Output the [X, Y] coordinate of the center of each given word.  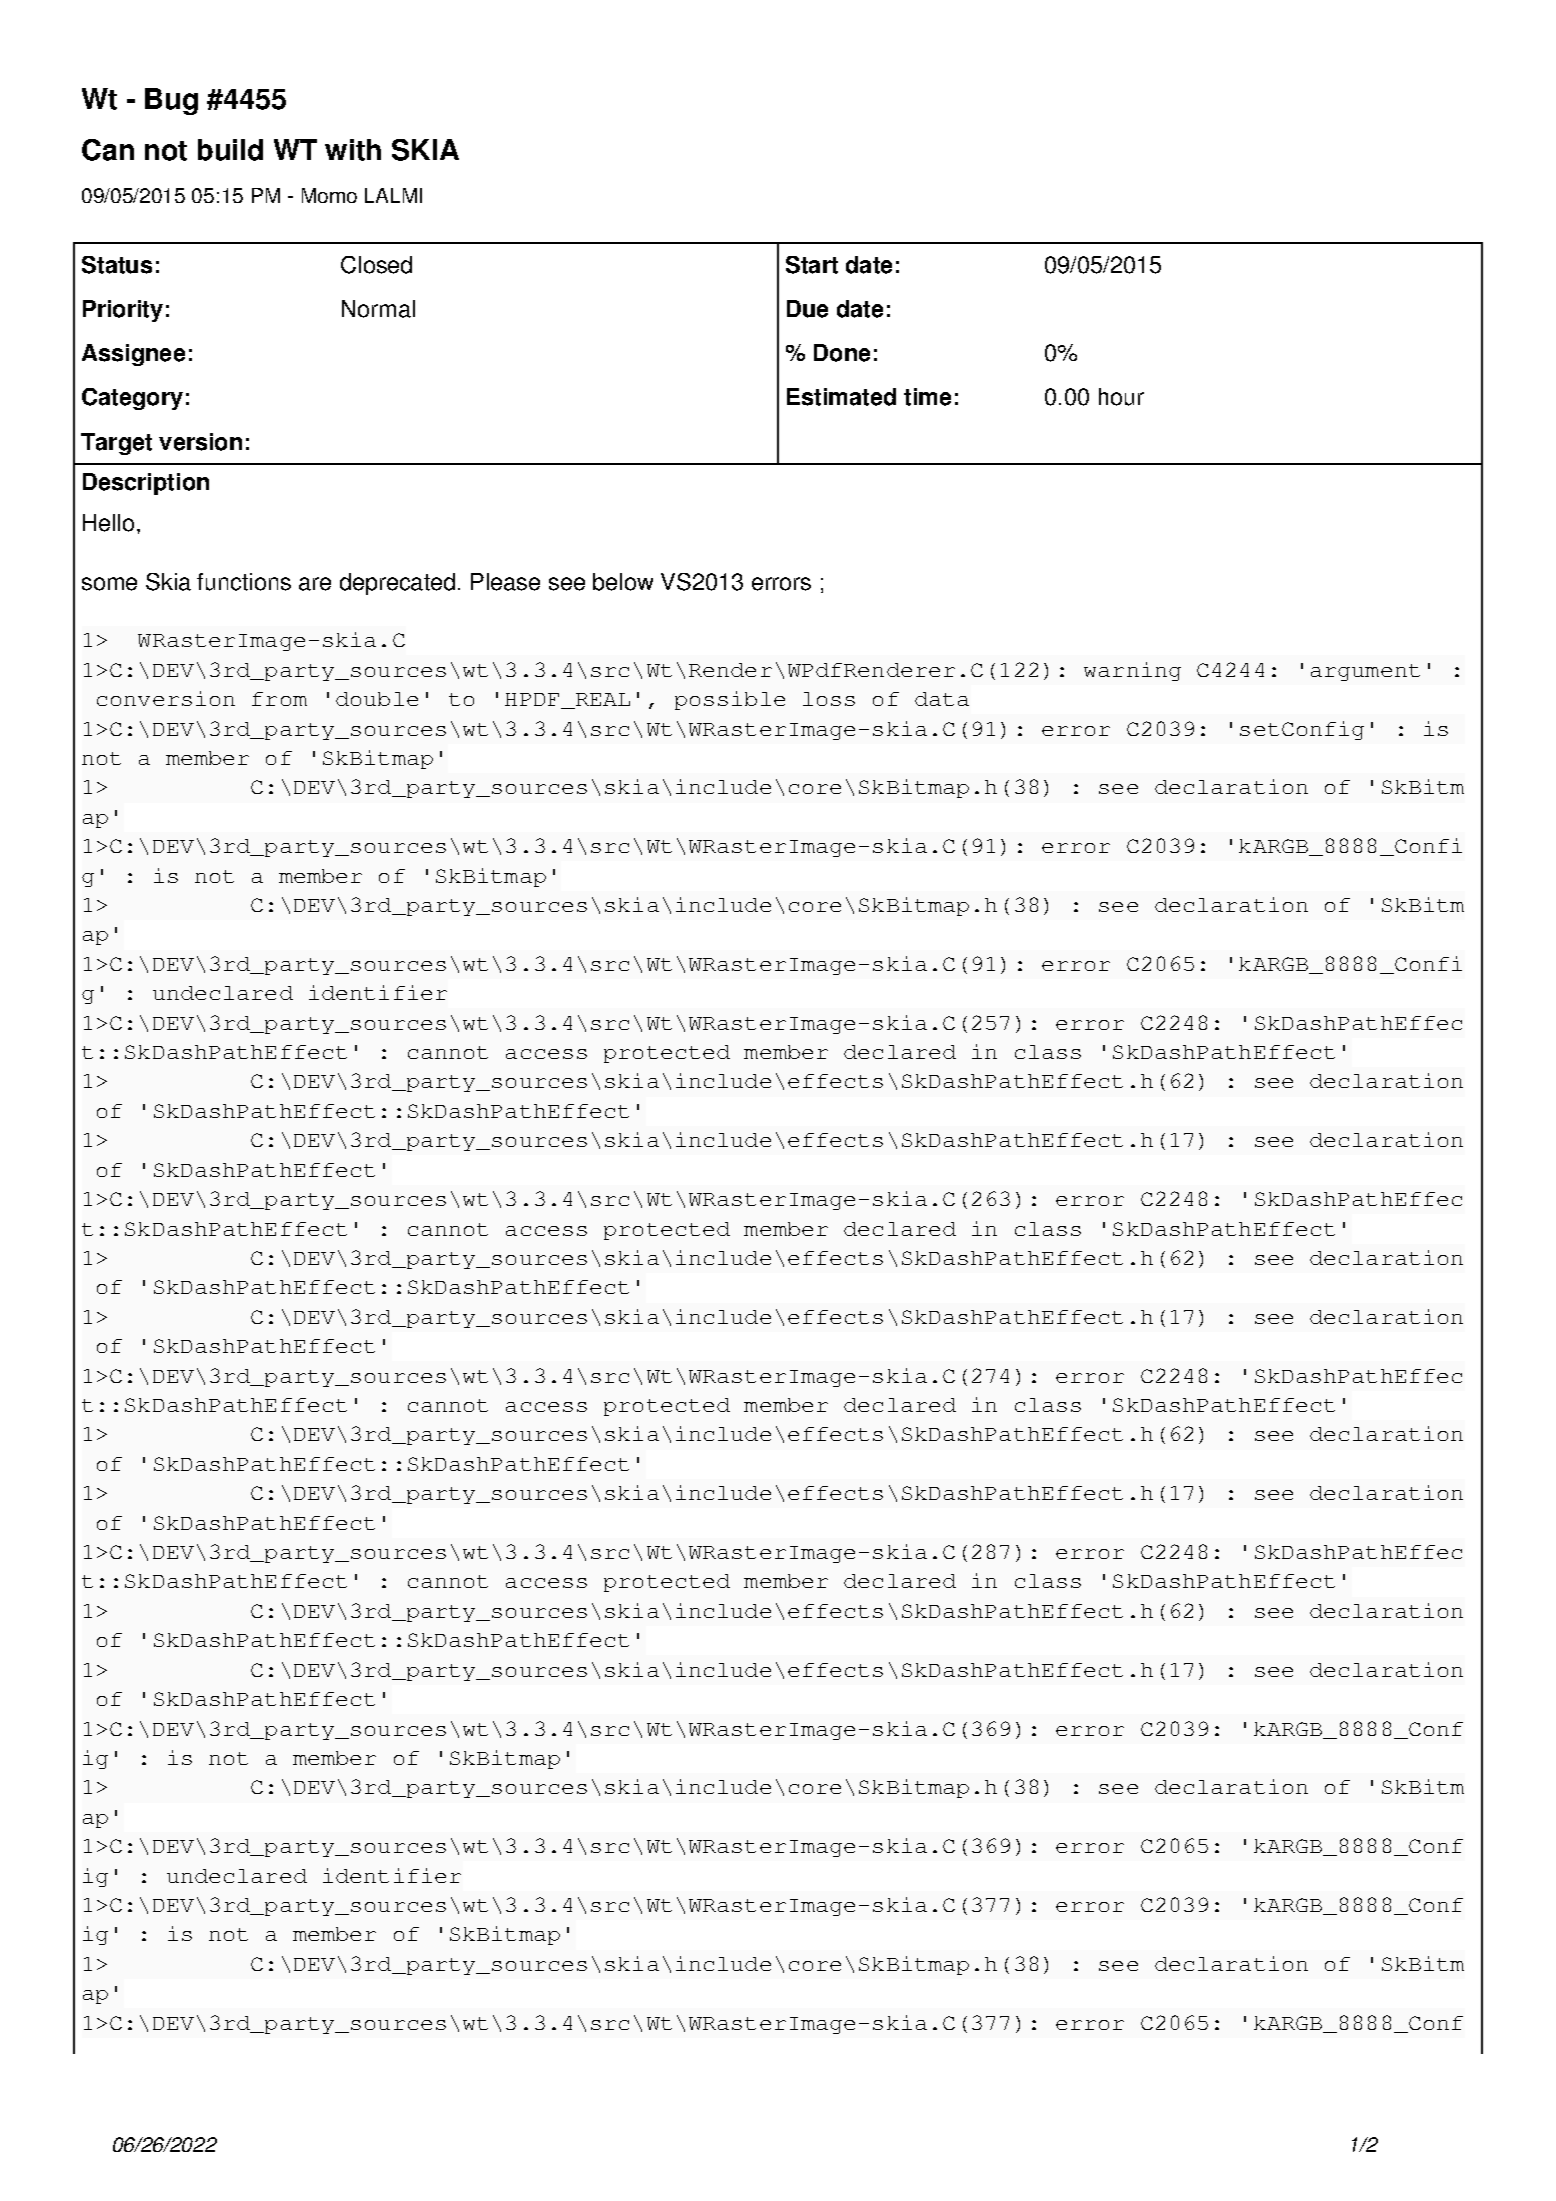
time [927, 397]
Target [116, 444]
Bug [171, 101]
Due [807, 309]
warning [1132, 671]
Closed [376, 265]
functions [244, 582]
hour [1121, 397]
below [623, 582]
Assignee [133, 355]
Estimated [841, 397]
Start [812, 265]
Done [842, 353]
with [353, 150]
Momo [329, 195]
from [279, 699]
